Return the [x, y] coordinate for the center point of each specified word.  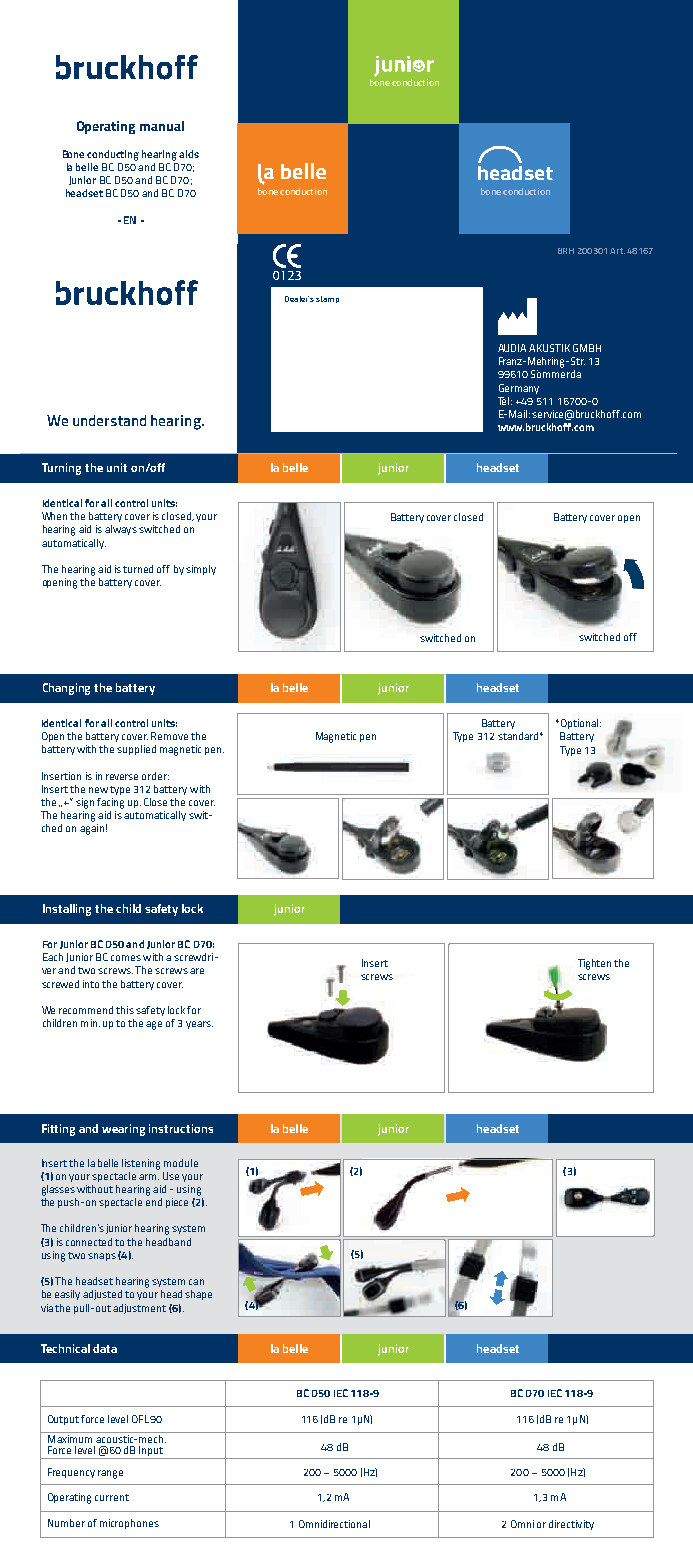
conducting [113, 155]
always [121, 530]
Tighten [594, 964]
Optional [578, 724]
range [110, 1474]
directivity [571, 1525]
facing [110, 803]
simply [201, 570]
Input [151, 1452]
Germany [519, 389]
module [181, 1163]
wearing [123, 1130]
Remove [169, 736]
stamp [327, 299]
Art [617, 251]
